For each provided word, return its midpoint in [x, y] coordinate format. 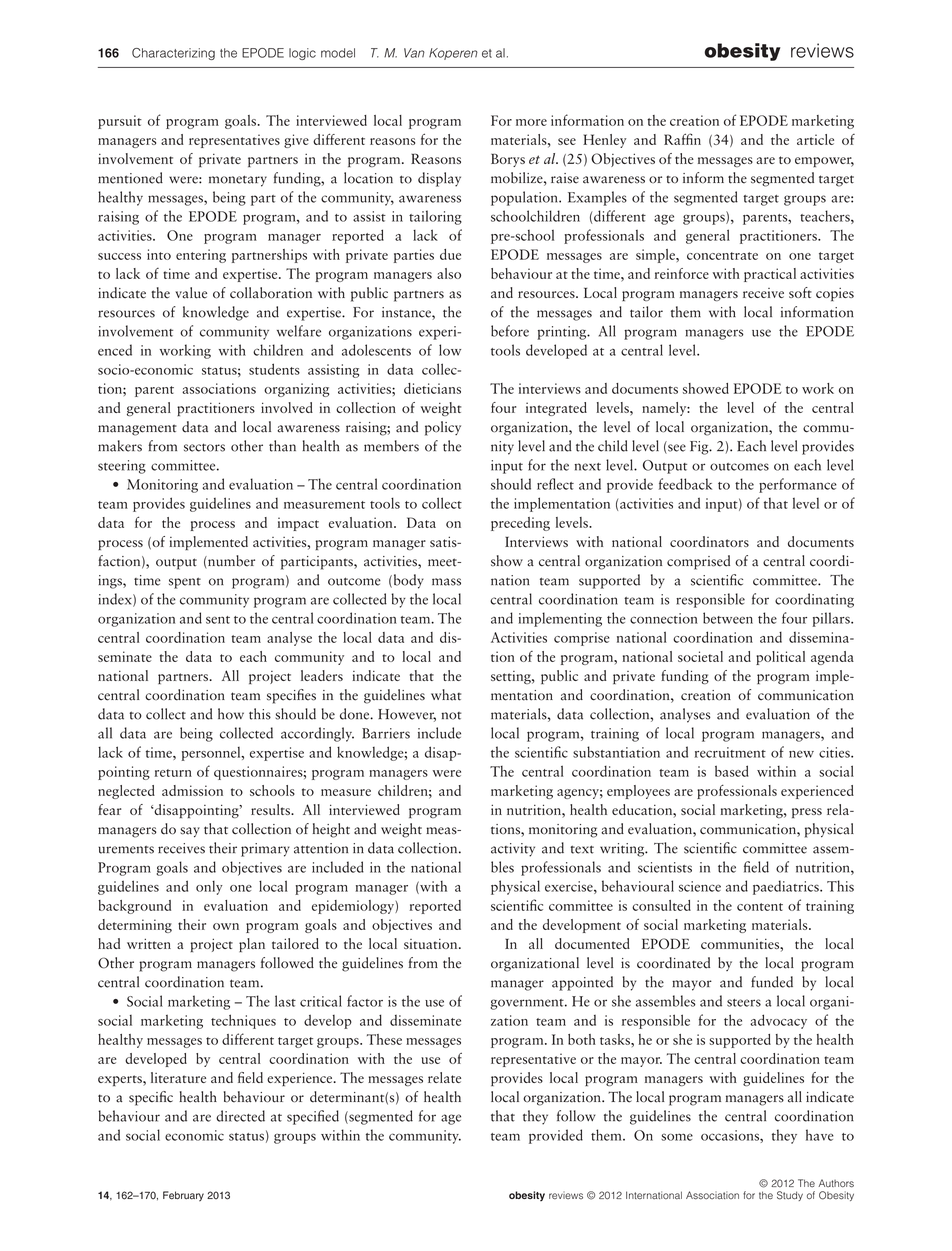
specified [313, 1117]
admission [192, 790]
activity [513, 850]
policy [443, 428]
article [815, 139]
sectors [204, 447]
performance [798, 485]
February [183, 1196]
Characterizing [173, 54]
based [732, 771]
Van [414, 53]
